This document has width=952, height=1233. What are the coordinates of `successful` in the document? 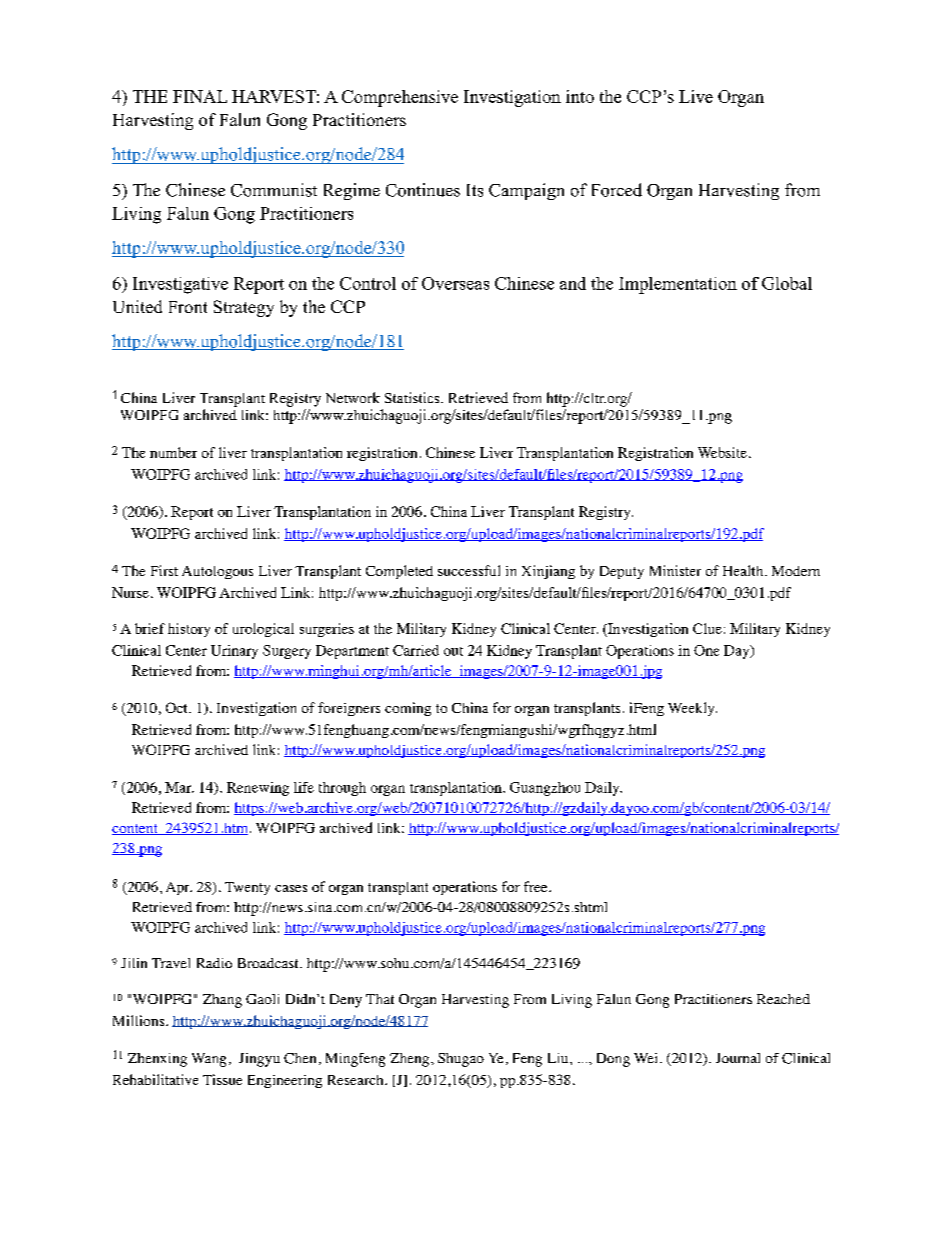 It's located at (469, 570).
